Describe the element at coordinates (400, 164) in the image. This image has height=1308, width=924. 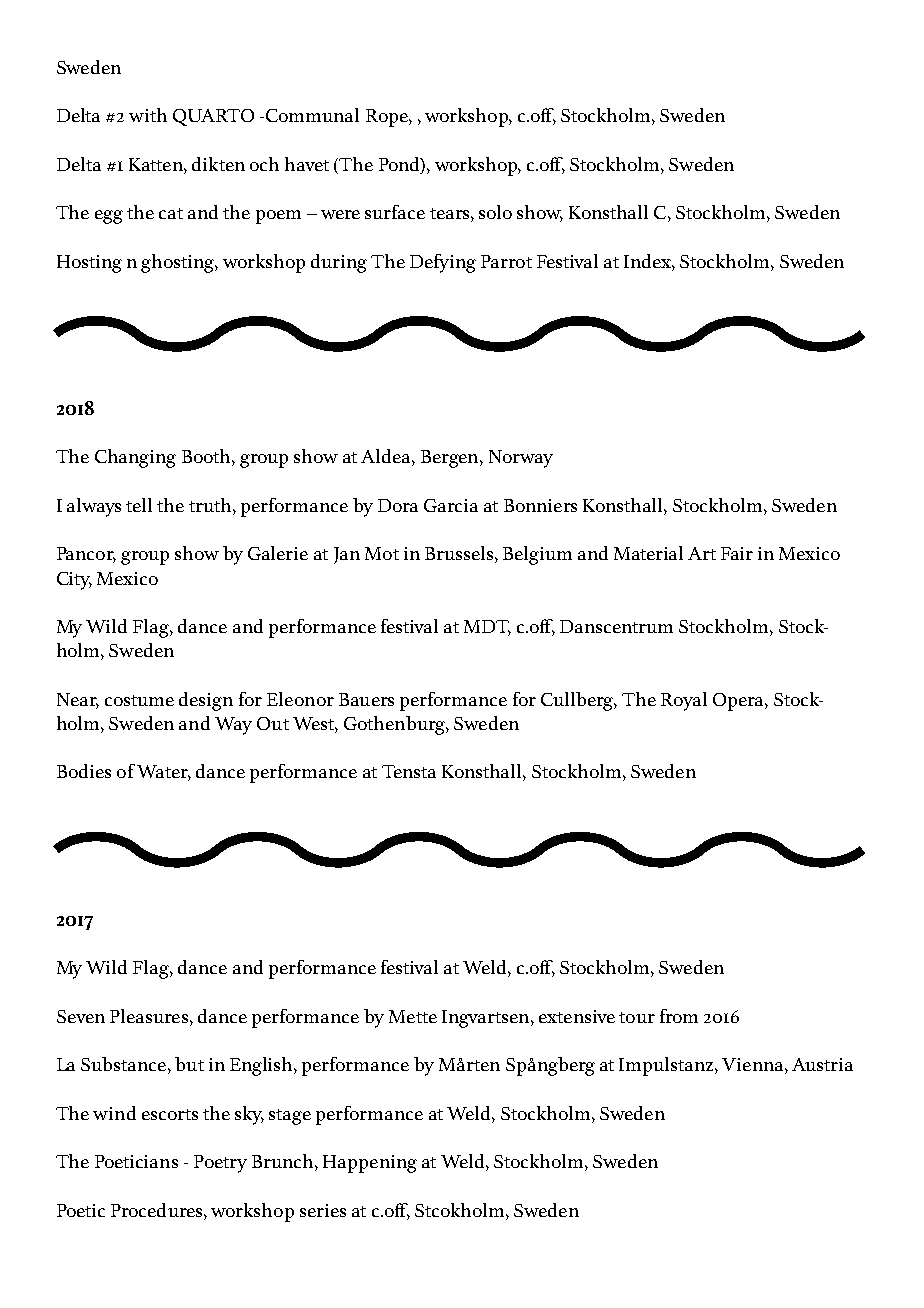
I see `Pond` at that location.
